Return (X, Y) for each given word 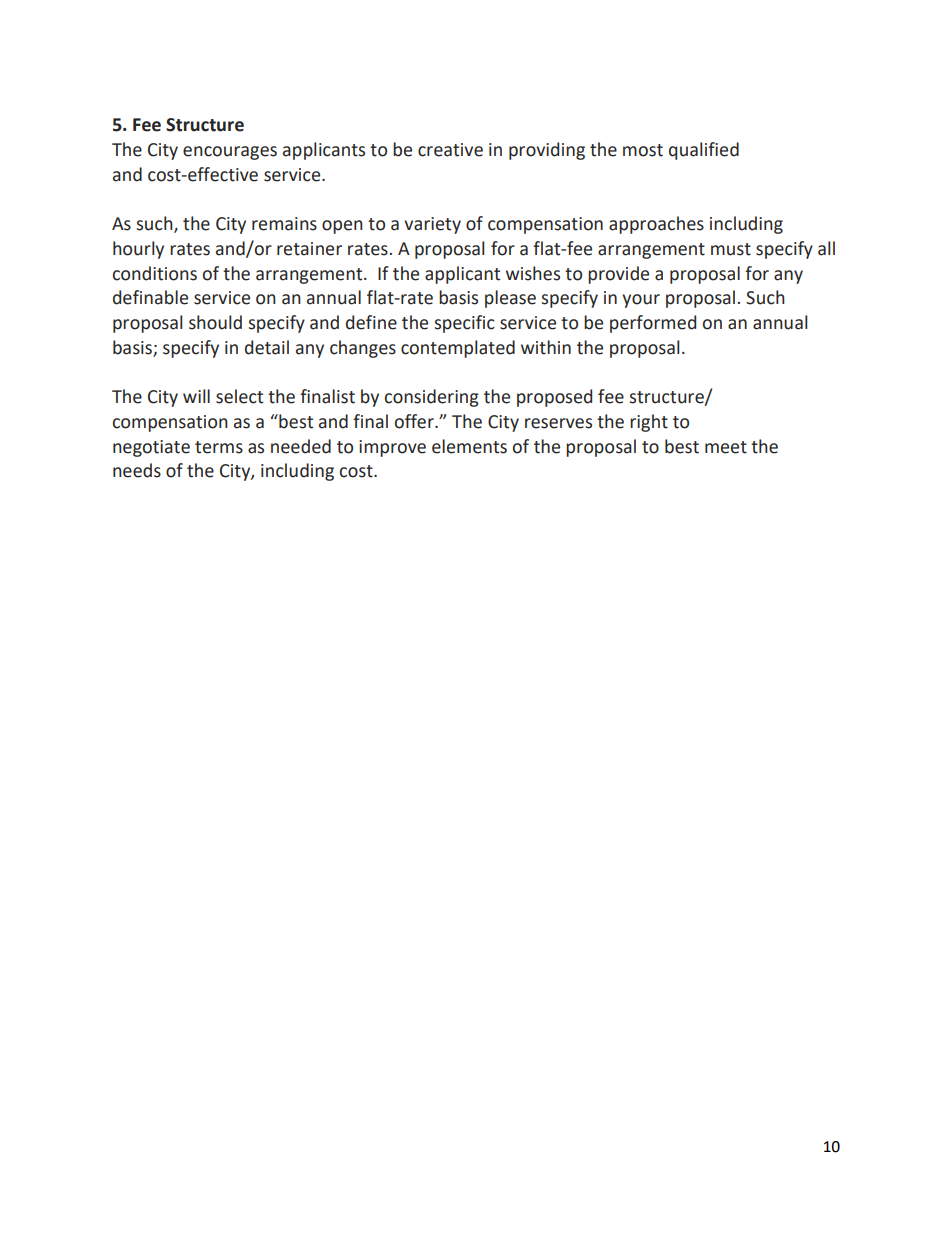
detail (267, 347)
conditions (155, 273)
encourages (230, 153)
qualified (704, 151)
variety (432, 225)
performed (653, 324)
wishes (533, 273)
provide (618, 275)
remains (284, 224)
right (649, 423)
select (239, 396)
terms (219, 447)
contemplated (458, 349)
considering (432, 398)
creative (450, 150)
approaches (656, 225)
